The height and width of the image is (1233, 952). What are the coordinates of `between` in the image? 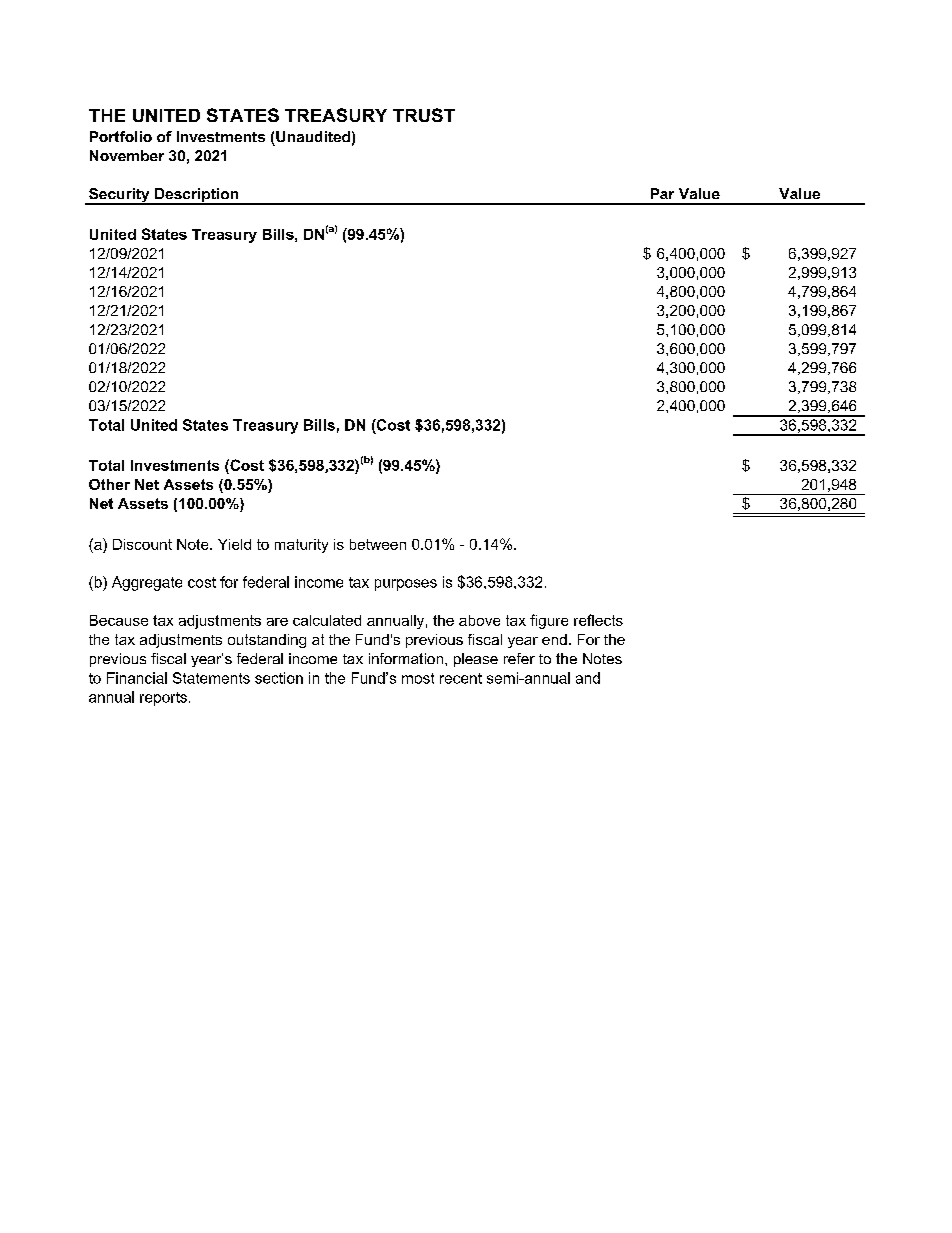 It's located at (378, 544).
